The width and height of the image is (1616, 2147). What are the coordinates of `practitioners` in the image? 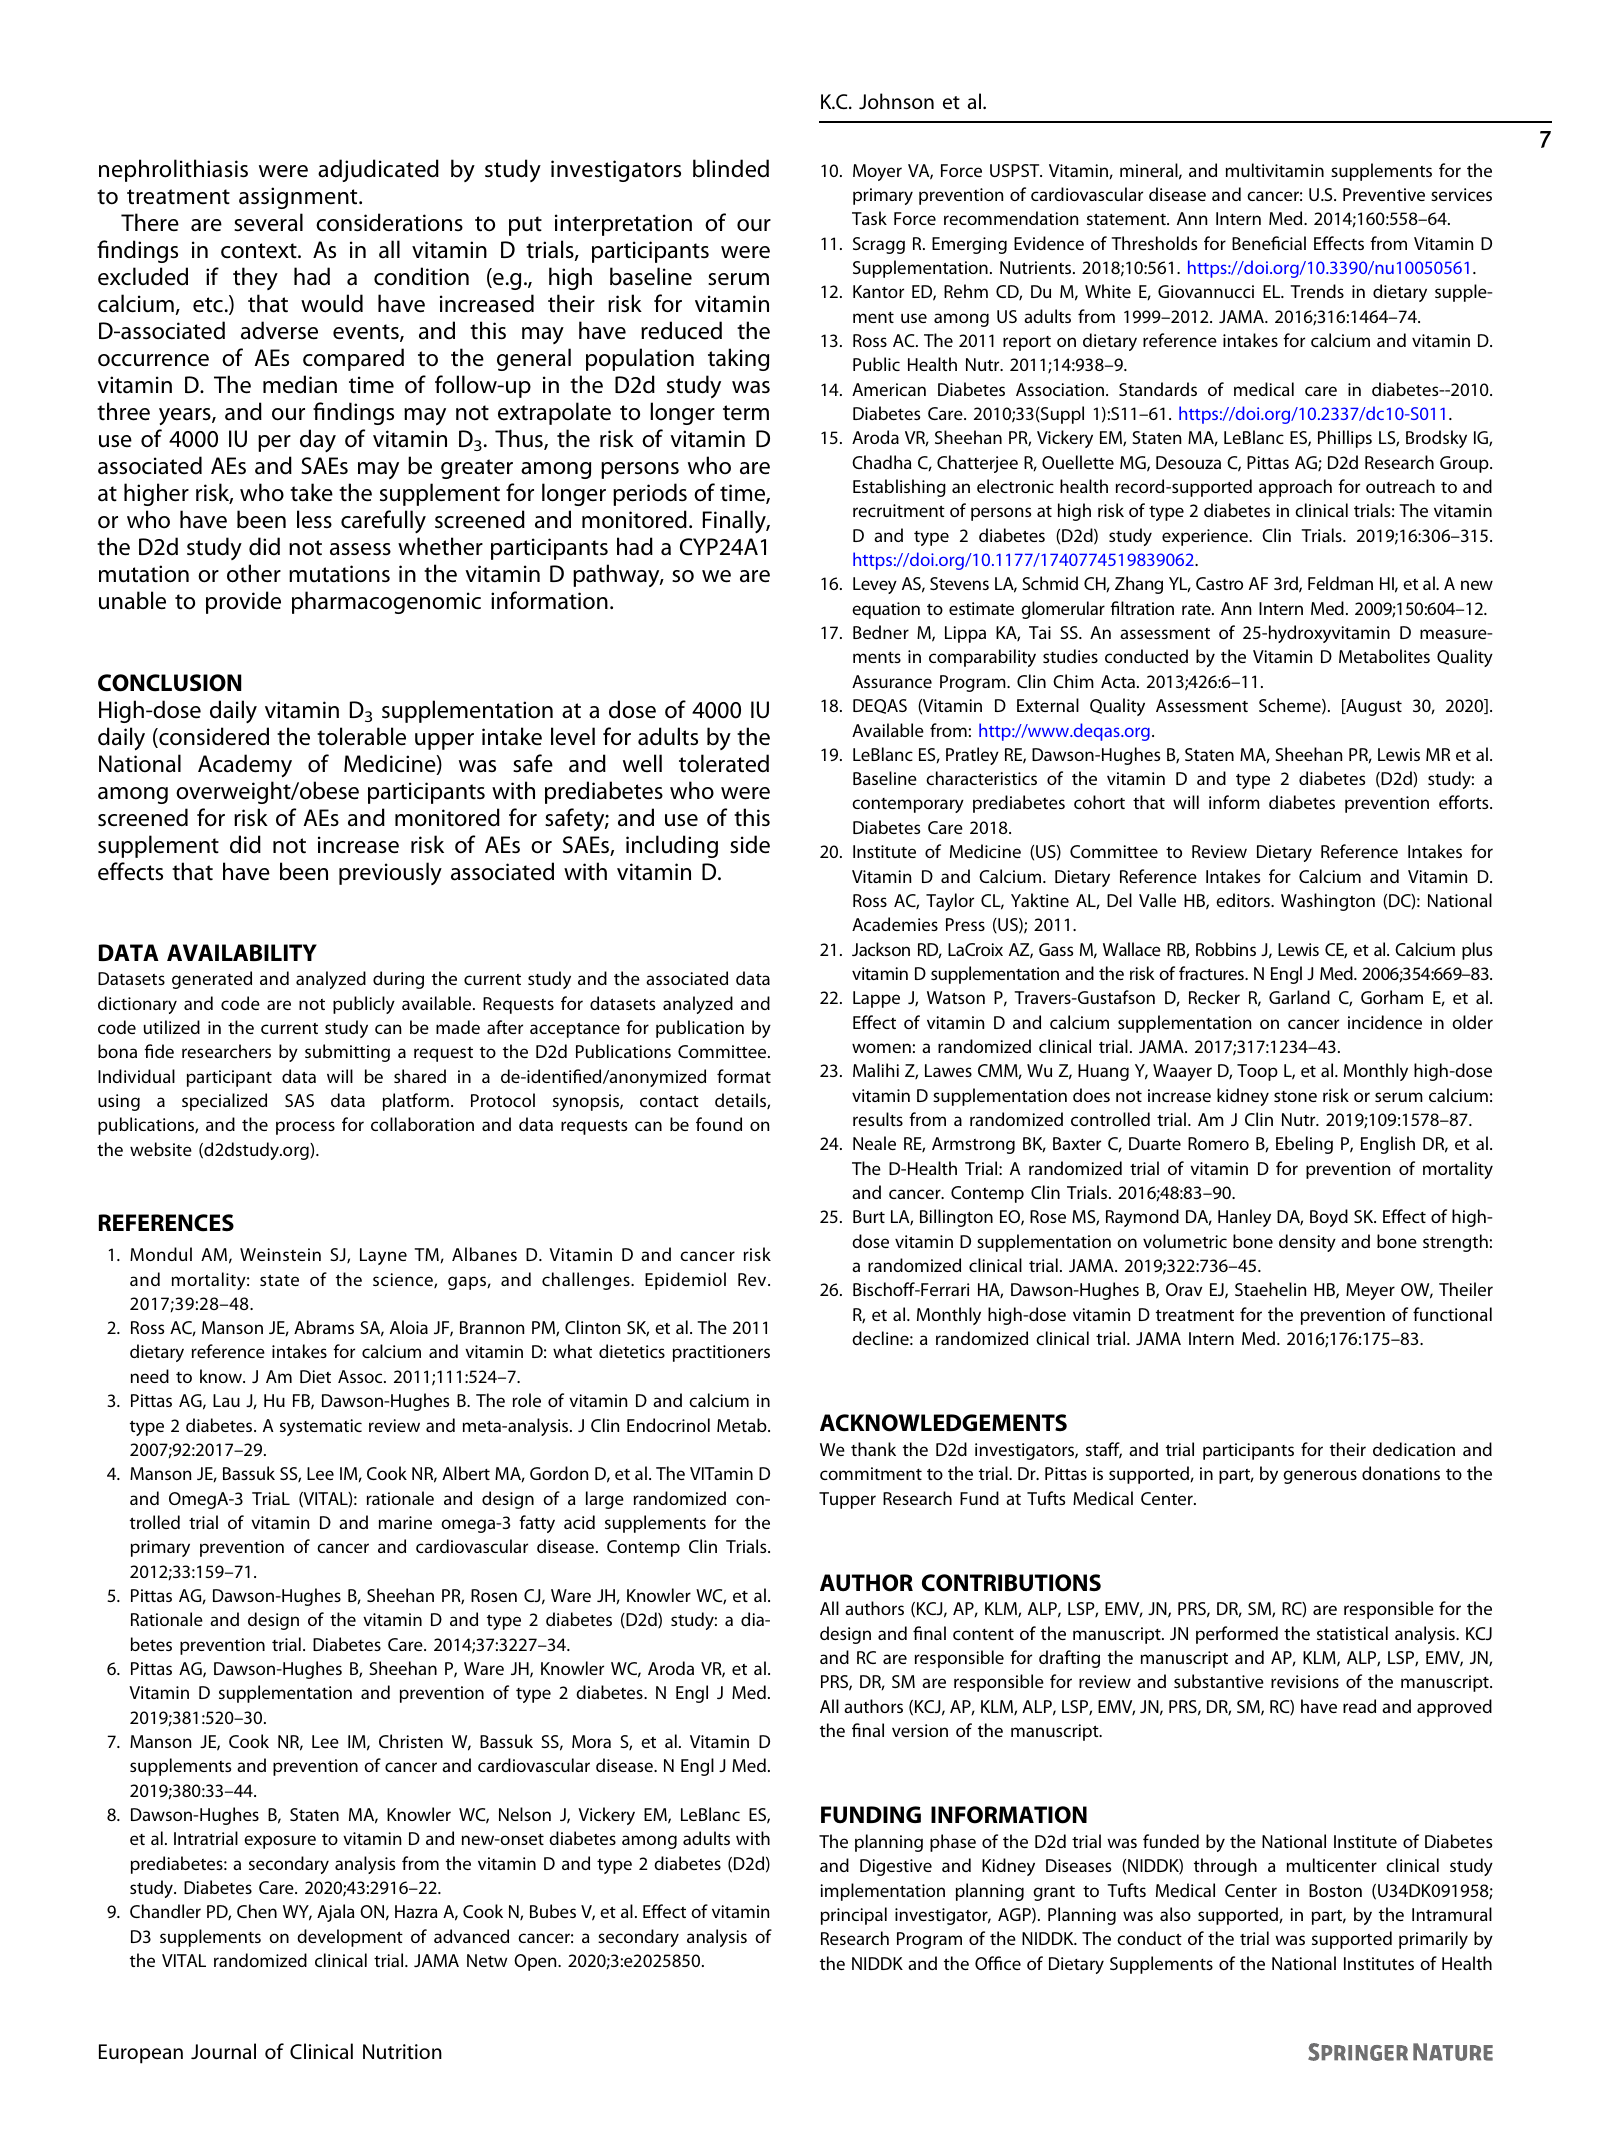 It's located at (721, 1353).
